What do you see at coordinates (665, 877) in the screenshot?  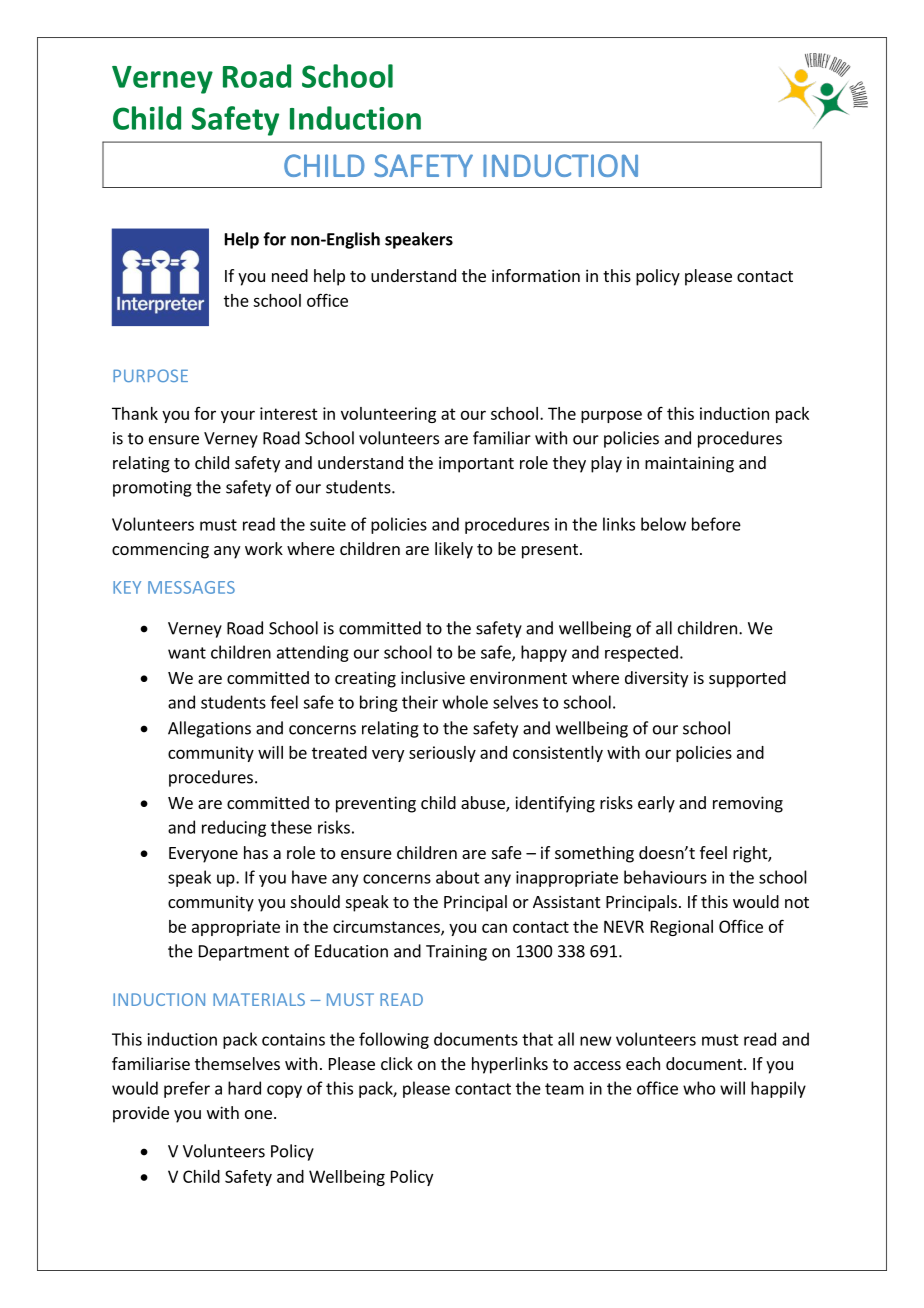 I see `behaviours` at bounding box center [665, 877].
